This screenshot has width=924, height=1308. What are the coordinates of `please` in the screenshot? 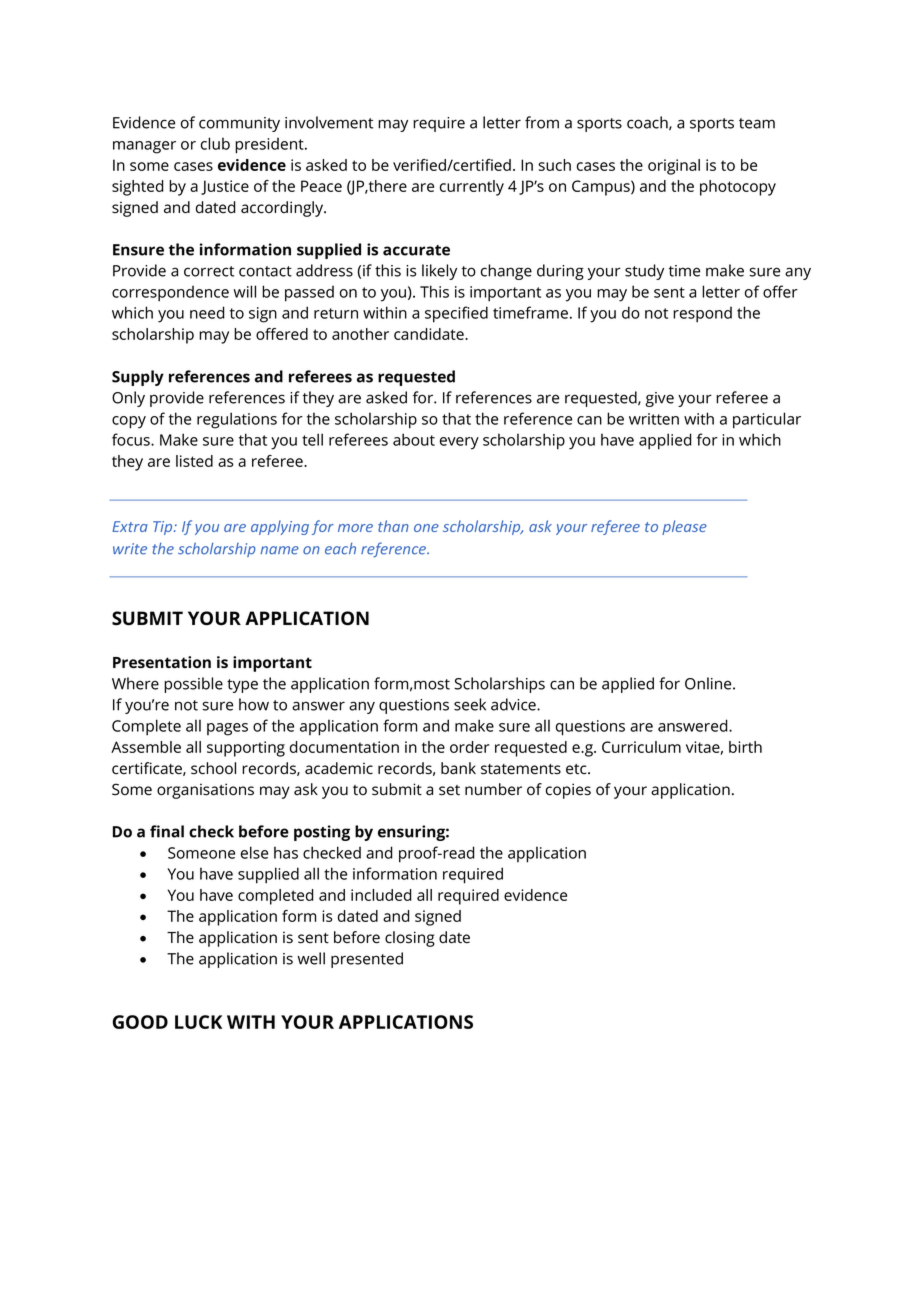 It's located at (684, 527).
